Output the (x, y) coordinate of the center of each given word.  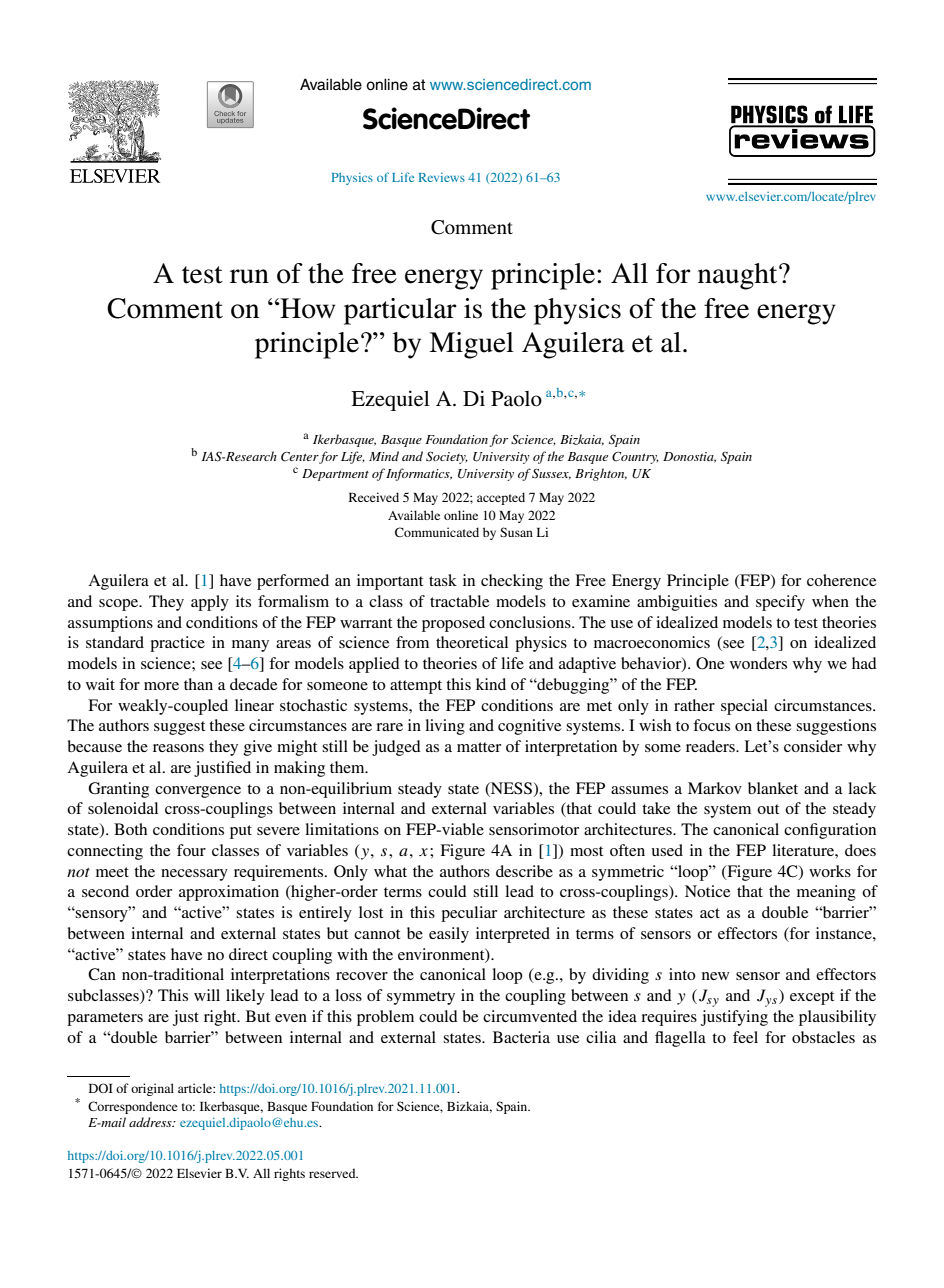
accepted (501, 498)
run (249, 276)
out (768, 809)
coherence (841, 580)
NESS (512, 789)
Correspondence (133, 1107)
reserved (333, 1173)
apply (210, 603)
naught (739, 276)
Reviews (442, 177)
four (191, 850)
